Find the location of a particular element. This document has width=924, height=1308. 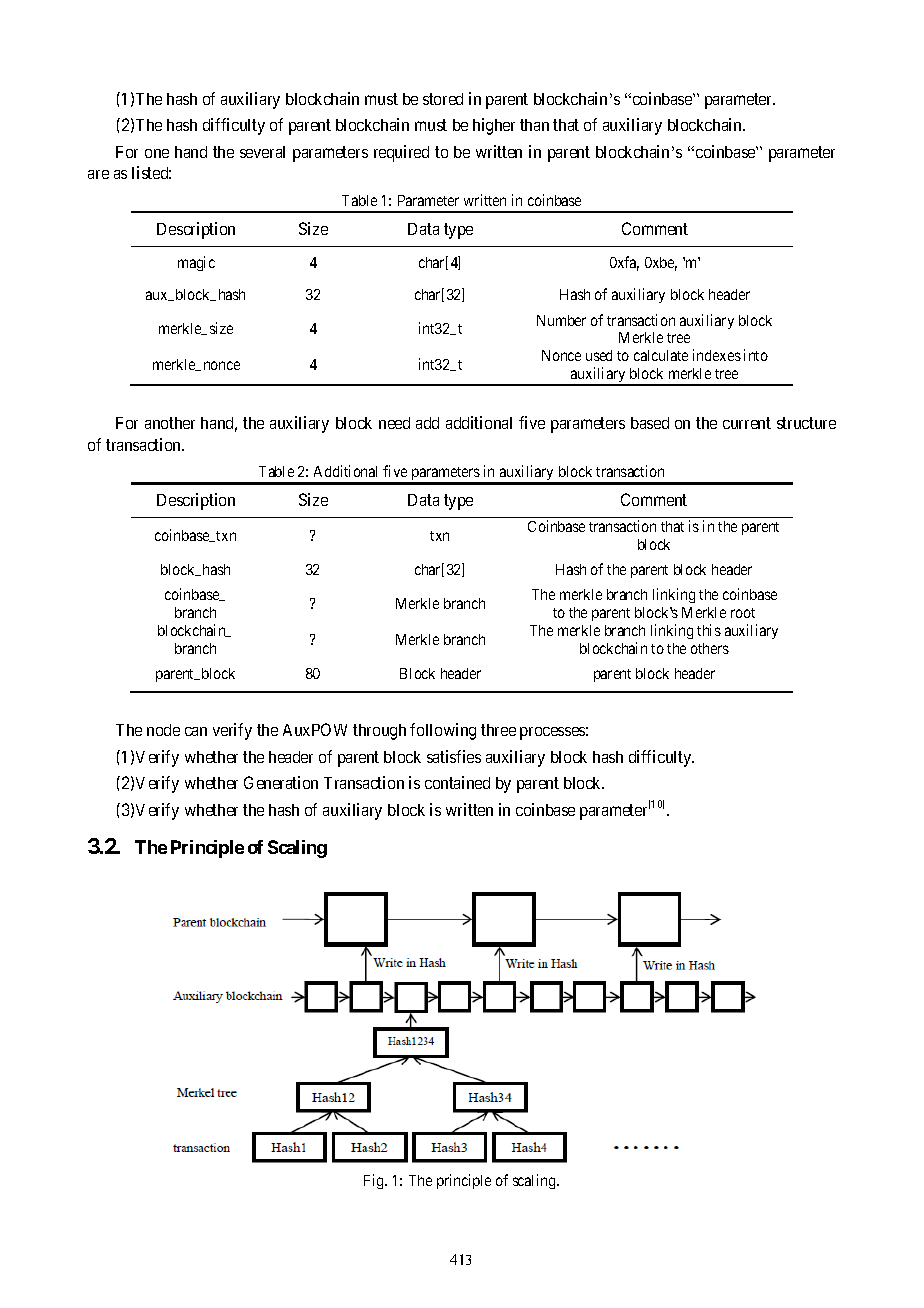

another is located at coordinates (170, 423).
